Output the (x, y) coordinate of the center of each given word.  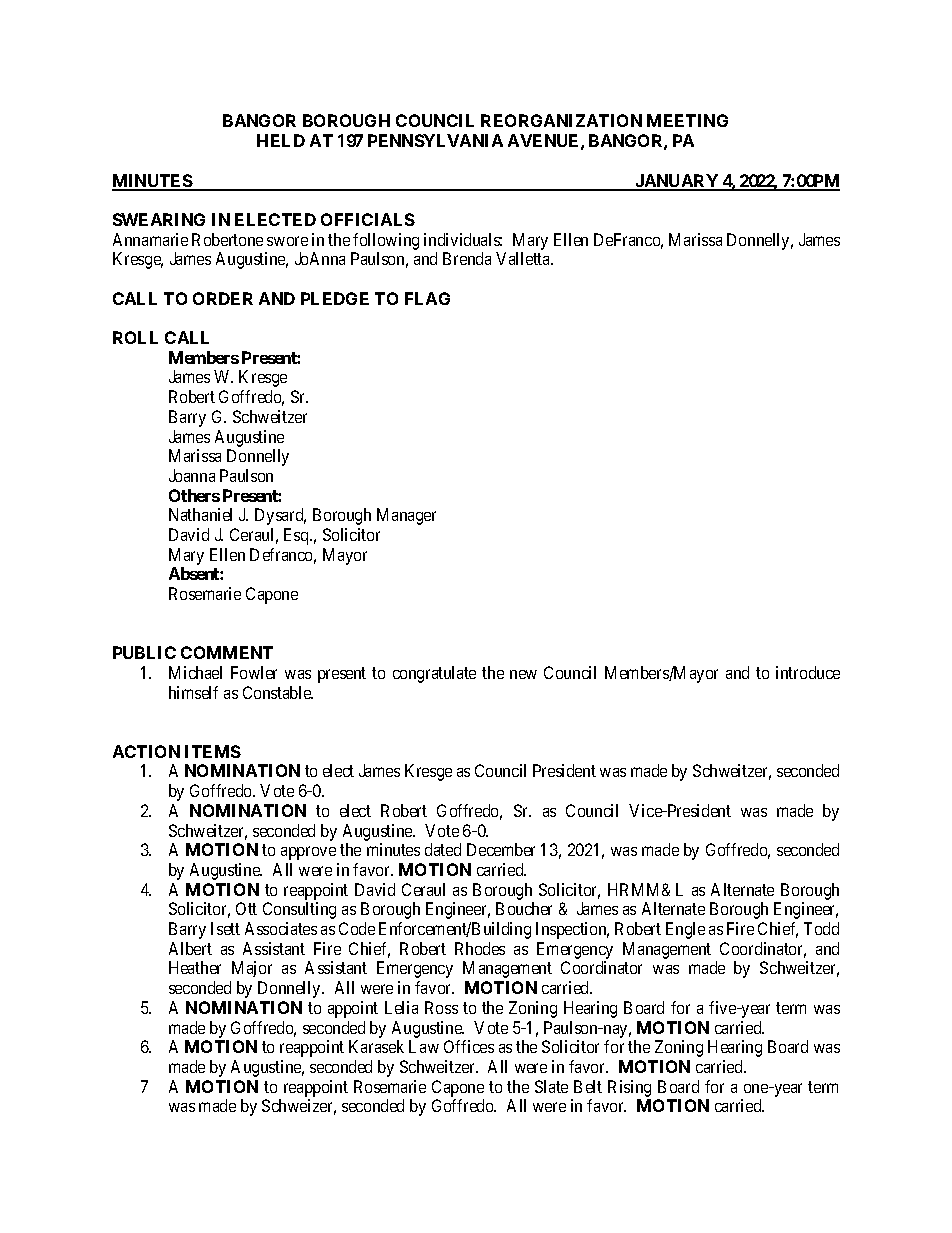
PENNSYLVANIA (435, 140)
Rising (629, 1088)
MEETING (687, 120)
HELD (281, 140)
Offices (469, 1046)
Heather (195, 967)
